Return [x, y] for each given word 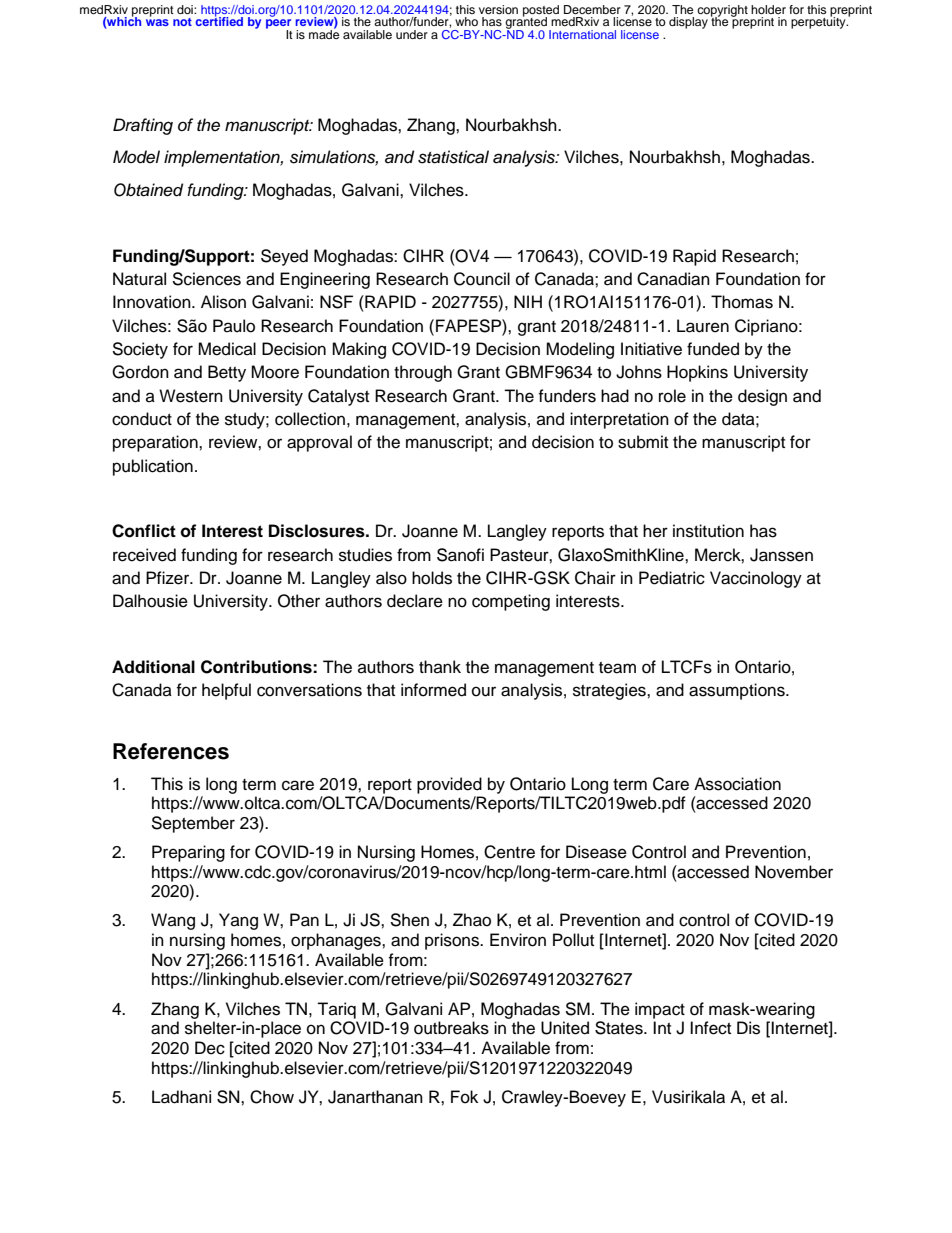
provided [449, 785]
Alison [223, 302]
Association [737, 784]
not [182, 22]
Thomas [742, 302]
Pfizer [169, 578]
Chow [272, 1097]
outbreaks [451, 1028]
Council [482, 279]
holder [768, 9]
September [193, 824]
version [498, 9]
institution [708, 531]
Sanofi [460, 555]
